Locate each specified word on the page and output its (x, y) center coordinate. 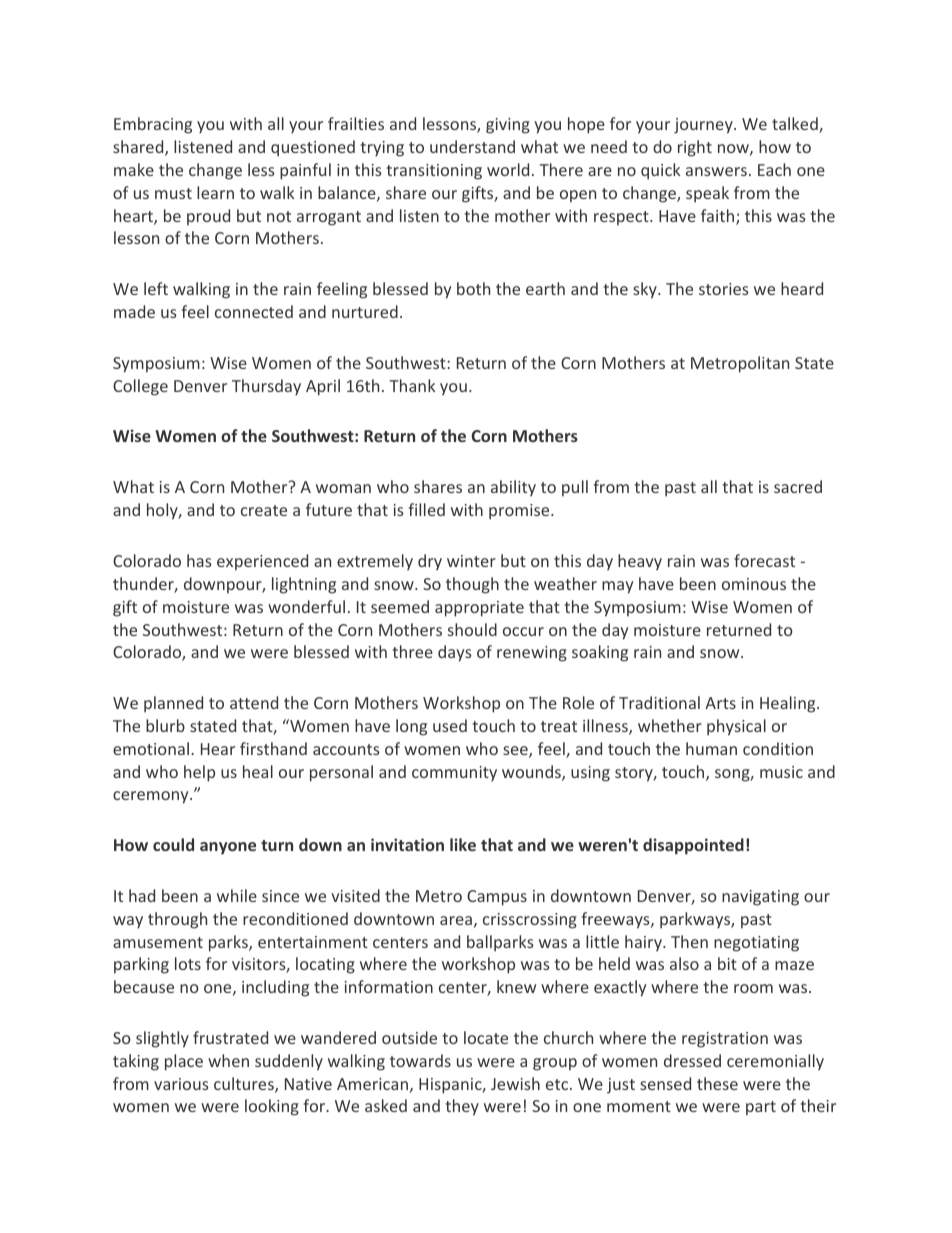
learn (215, 192)
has (199, 560)
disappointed (693, 846)
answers (716, 171)
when (228, 1060)
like (463, 844)
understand (472, 146)
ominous (754, 584)
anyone (228, 848)
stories (724, 289)
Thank (412, 385)
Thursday (266, 387)
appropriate (479, 609)
